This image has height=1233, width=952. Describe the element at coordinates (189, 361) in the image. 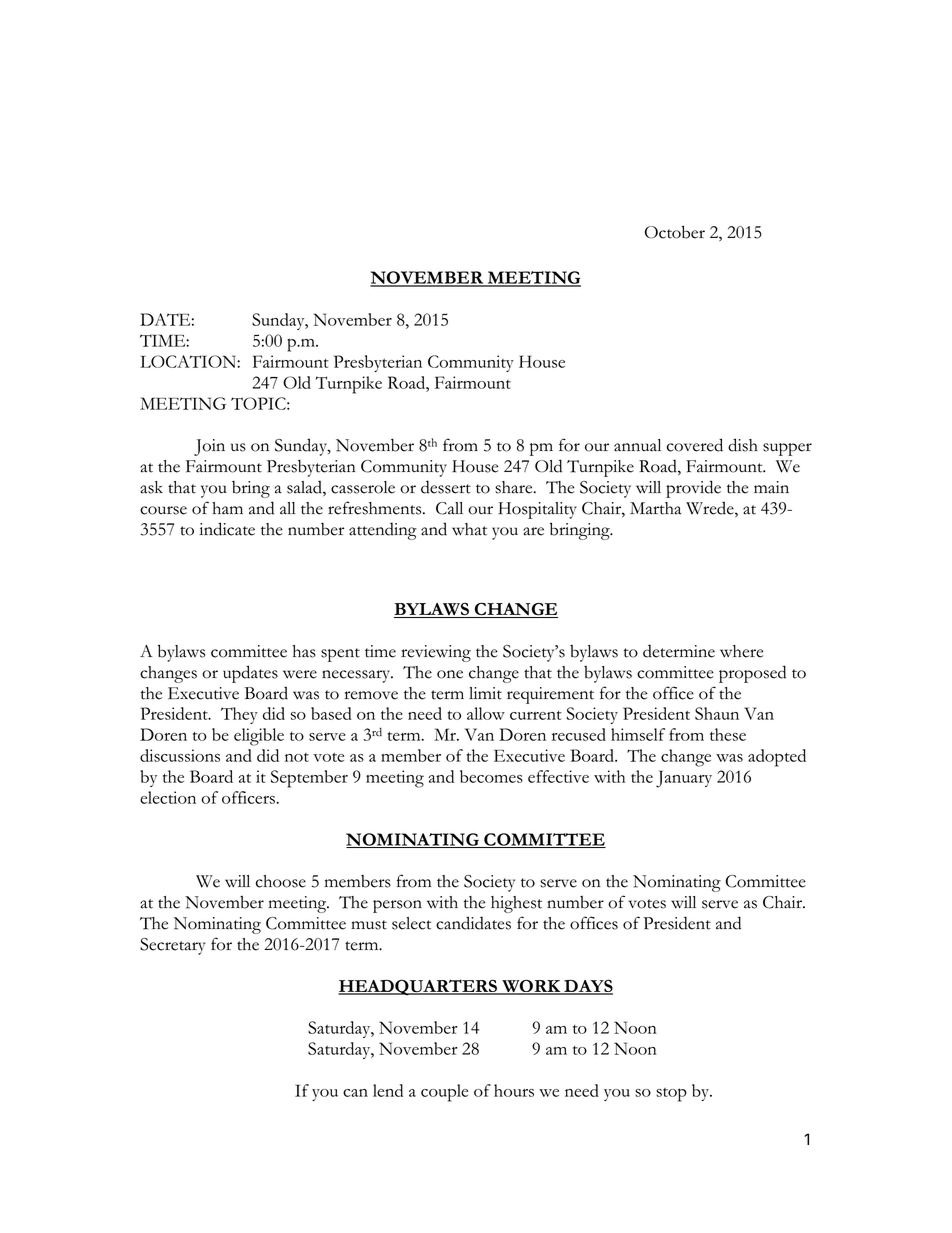

I see `LOCATION` at that location.
